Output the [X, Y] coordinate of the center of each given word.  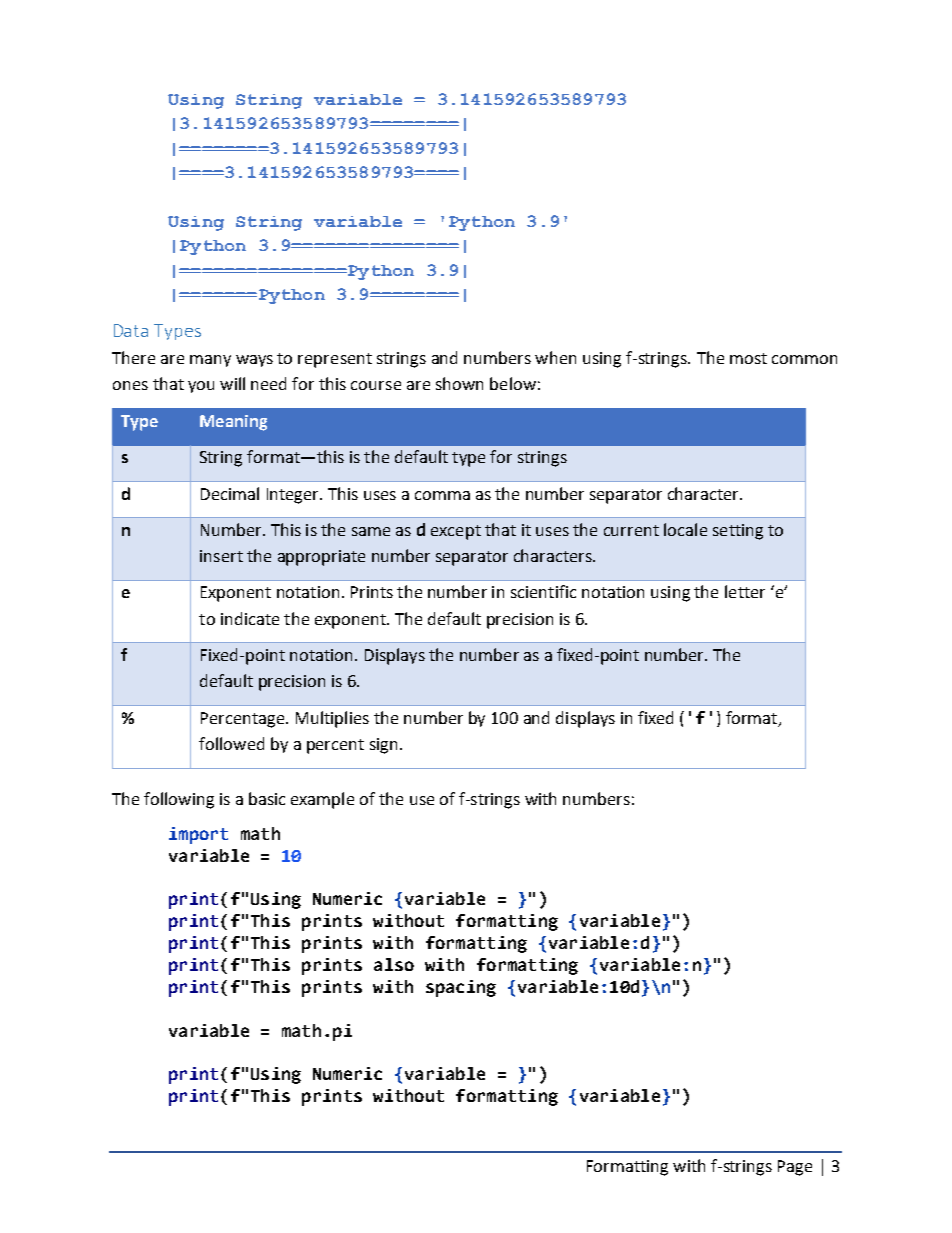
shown [459, 383]
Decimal [230, 493]
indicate [250, 618]
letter [745, 591]
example [322, 800]
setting [738, 532]
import [198, 835]
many [210, 361]
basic [267, 798]
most [748, 358]
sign [383, 746]
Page [795, 1168]
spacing [461, 988]
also [394, 964]
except [456, 532]
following [179, 800]
